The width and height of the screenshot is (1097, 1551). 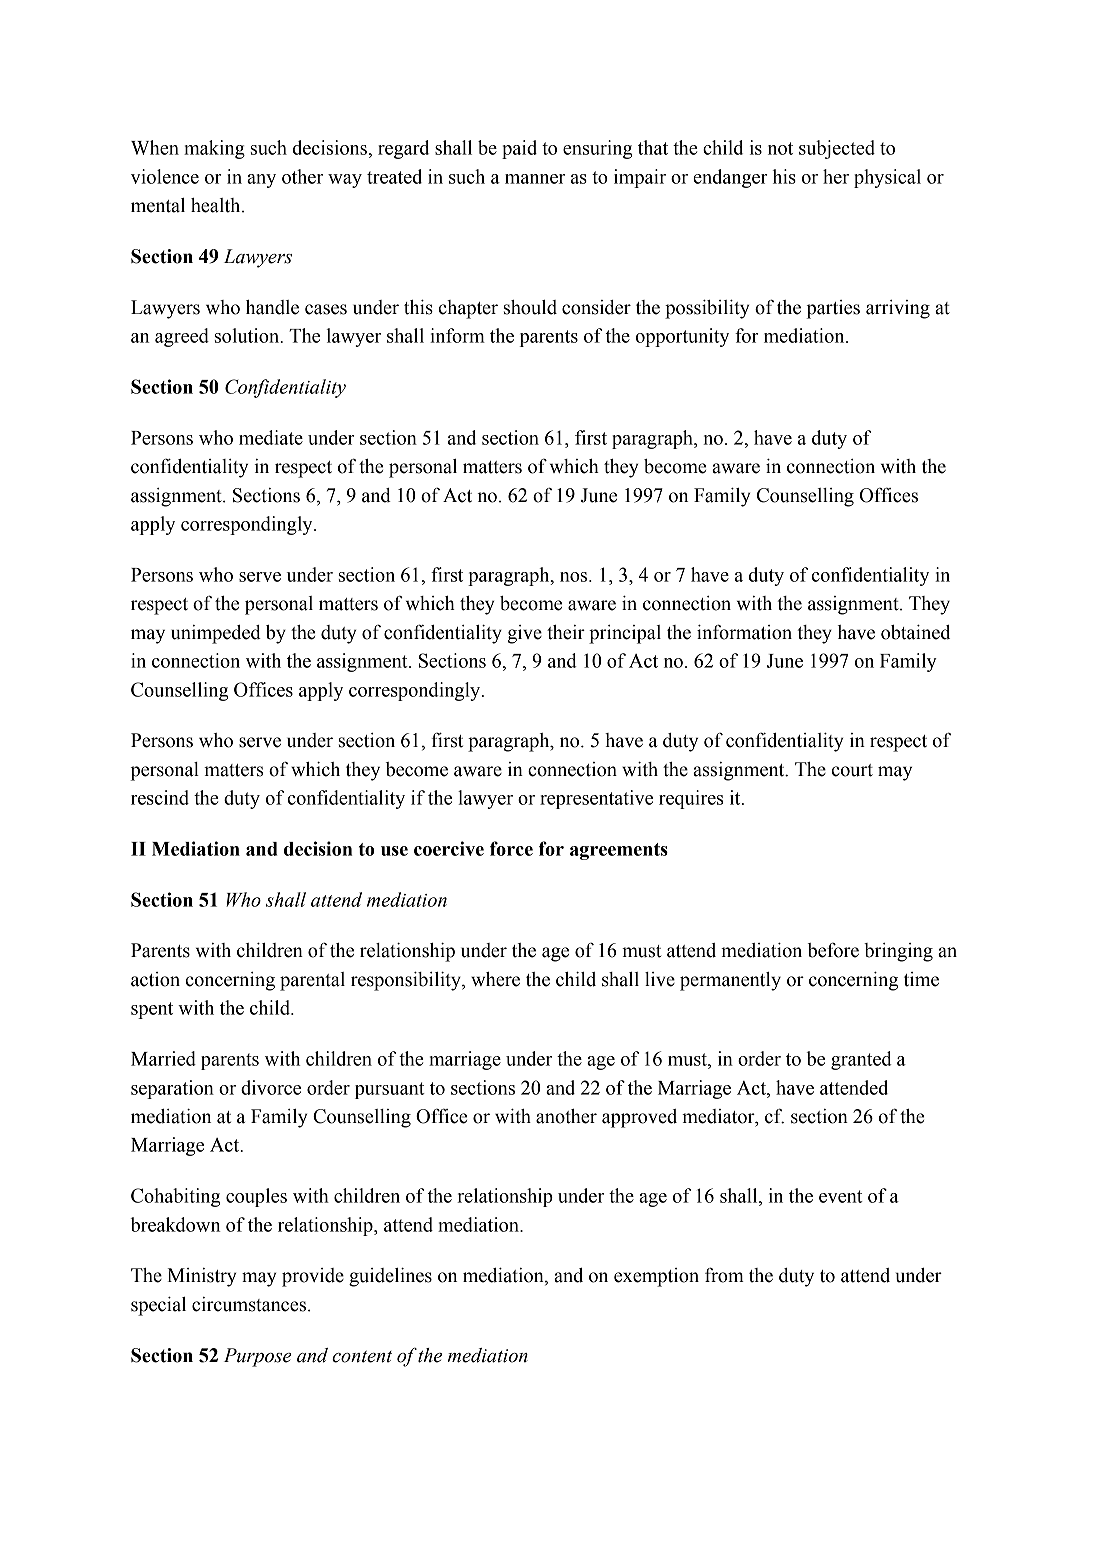 What do you see at coordinates (535, 179) in the screenshot?
I see `manner` at bounding box center [535, 179].
